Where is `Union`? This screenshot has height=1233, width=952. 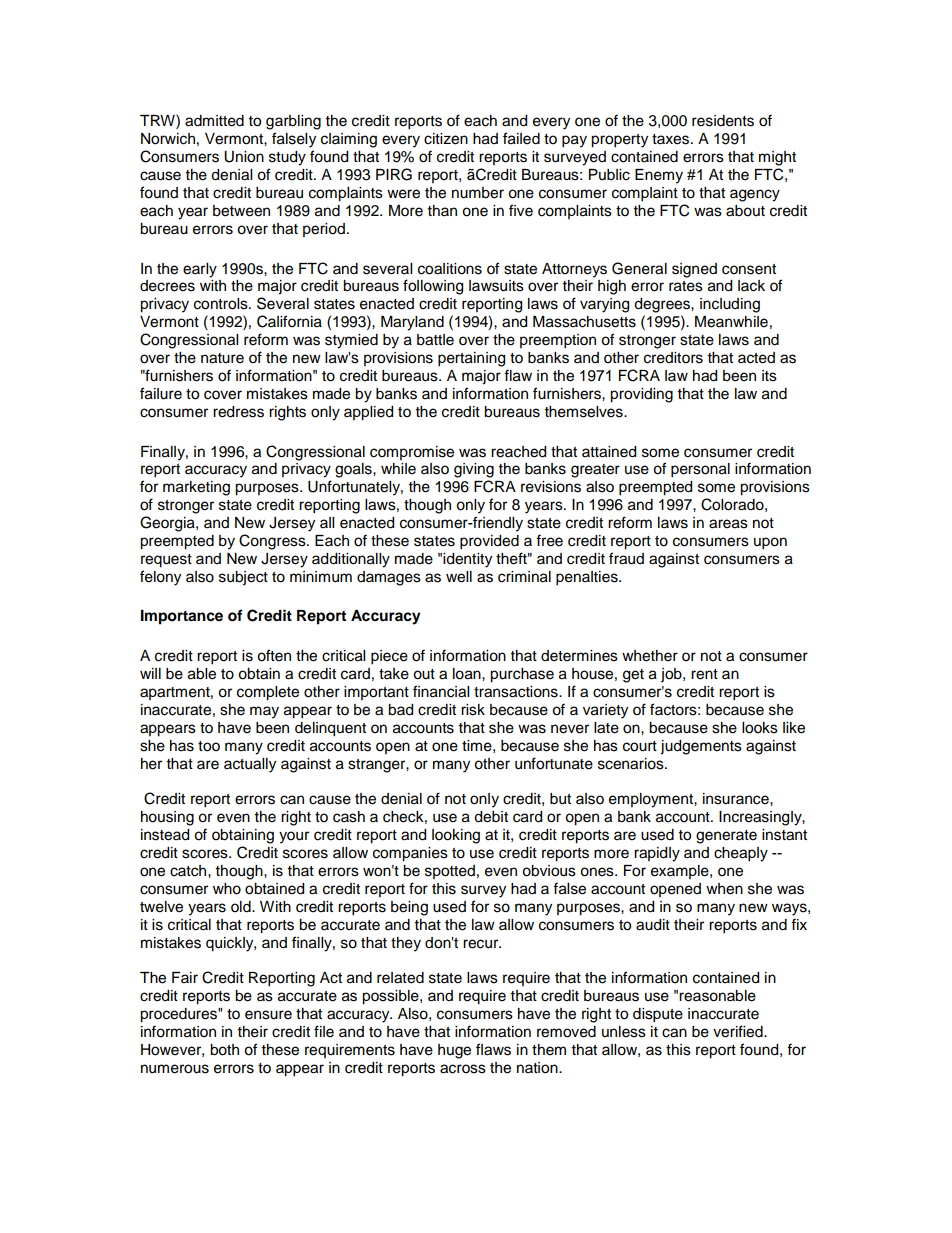
Union is located at coordinates (244, 157).
